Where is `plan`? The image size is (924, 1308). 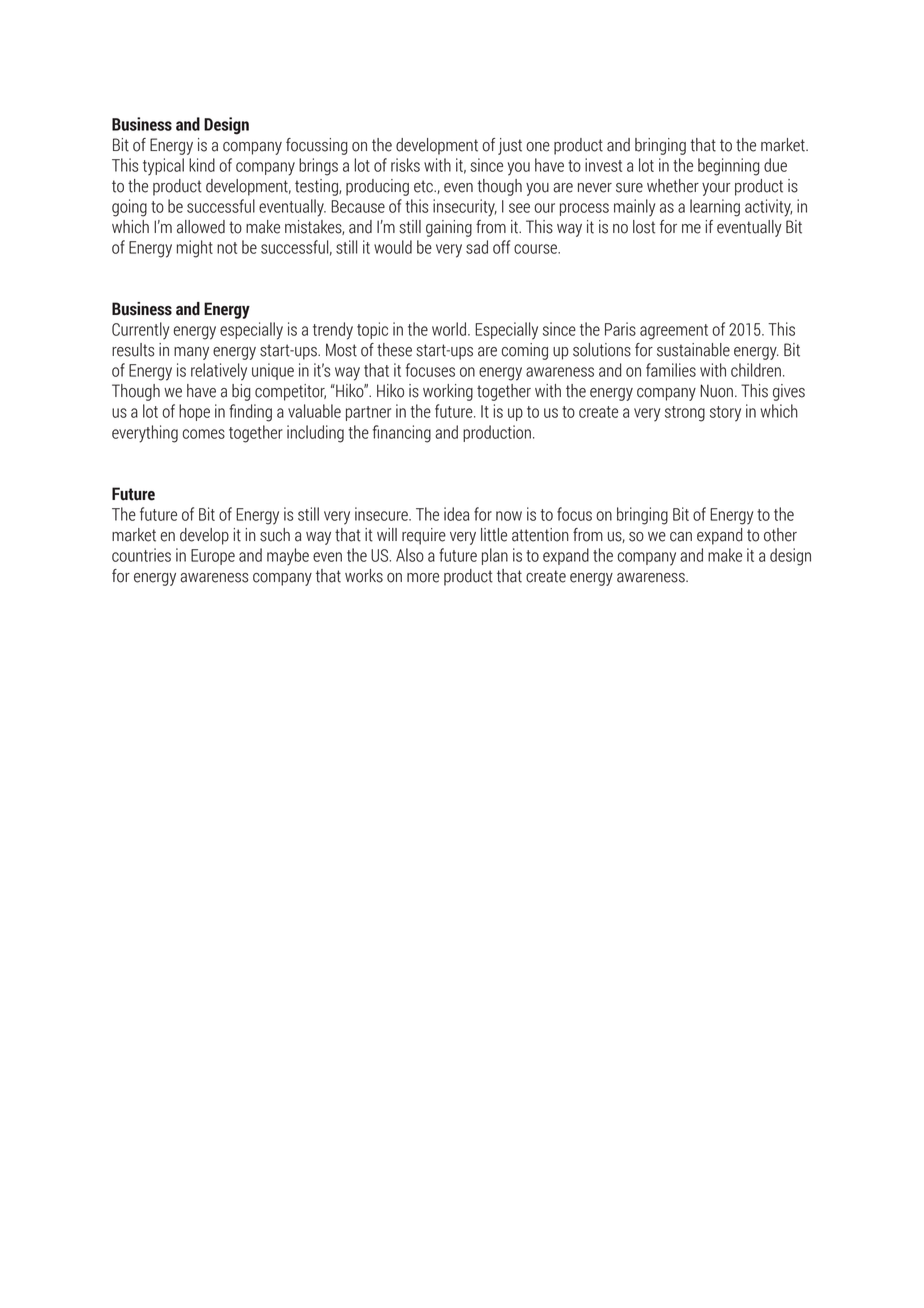
plan is located at coordinates (495, 556).
